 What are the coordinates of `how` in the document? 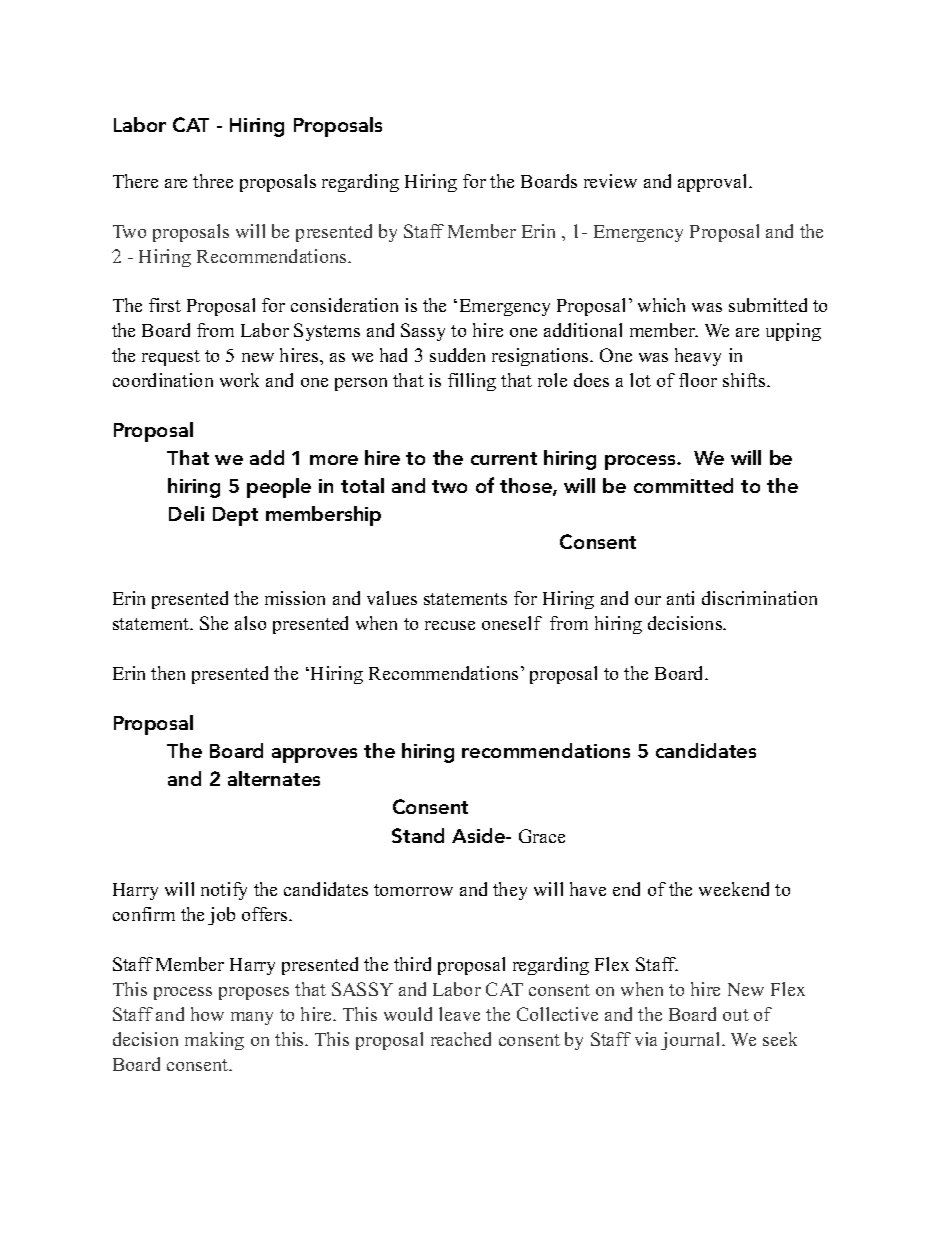 It's located at (207, 1014).
